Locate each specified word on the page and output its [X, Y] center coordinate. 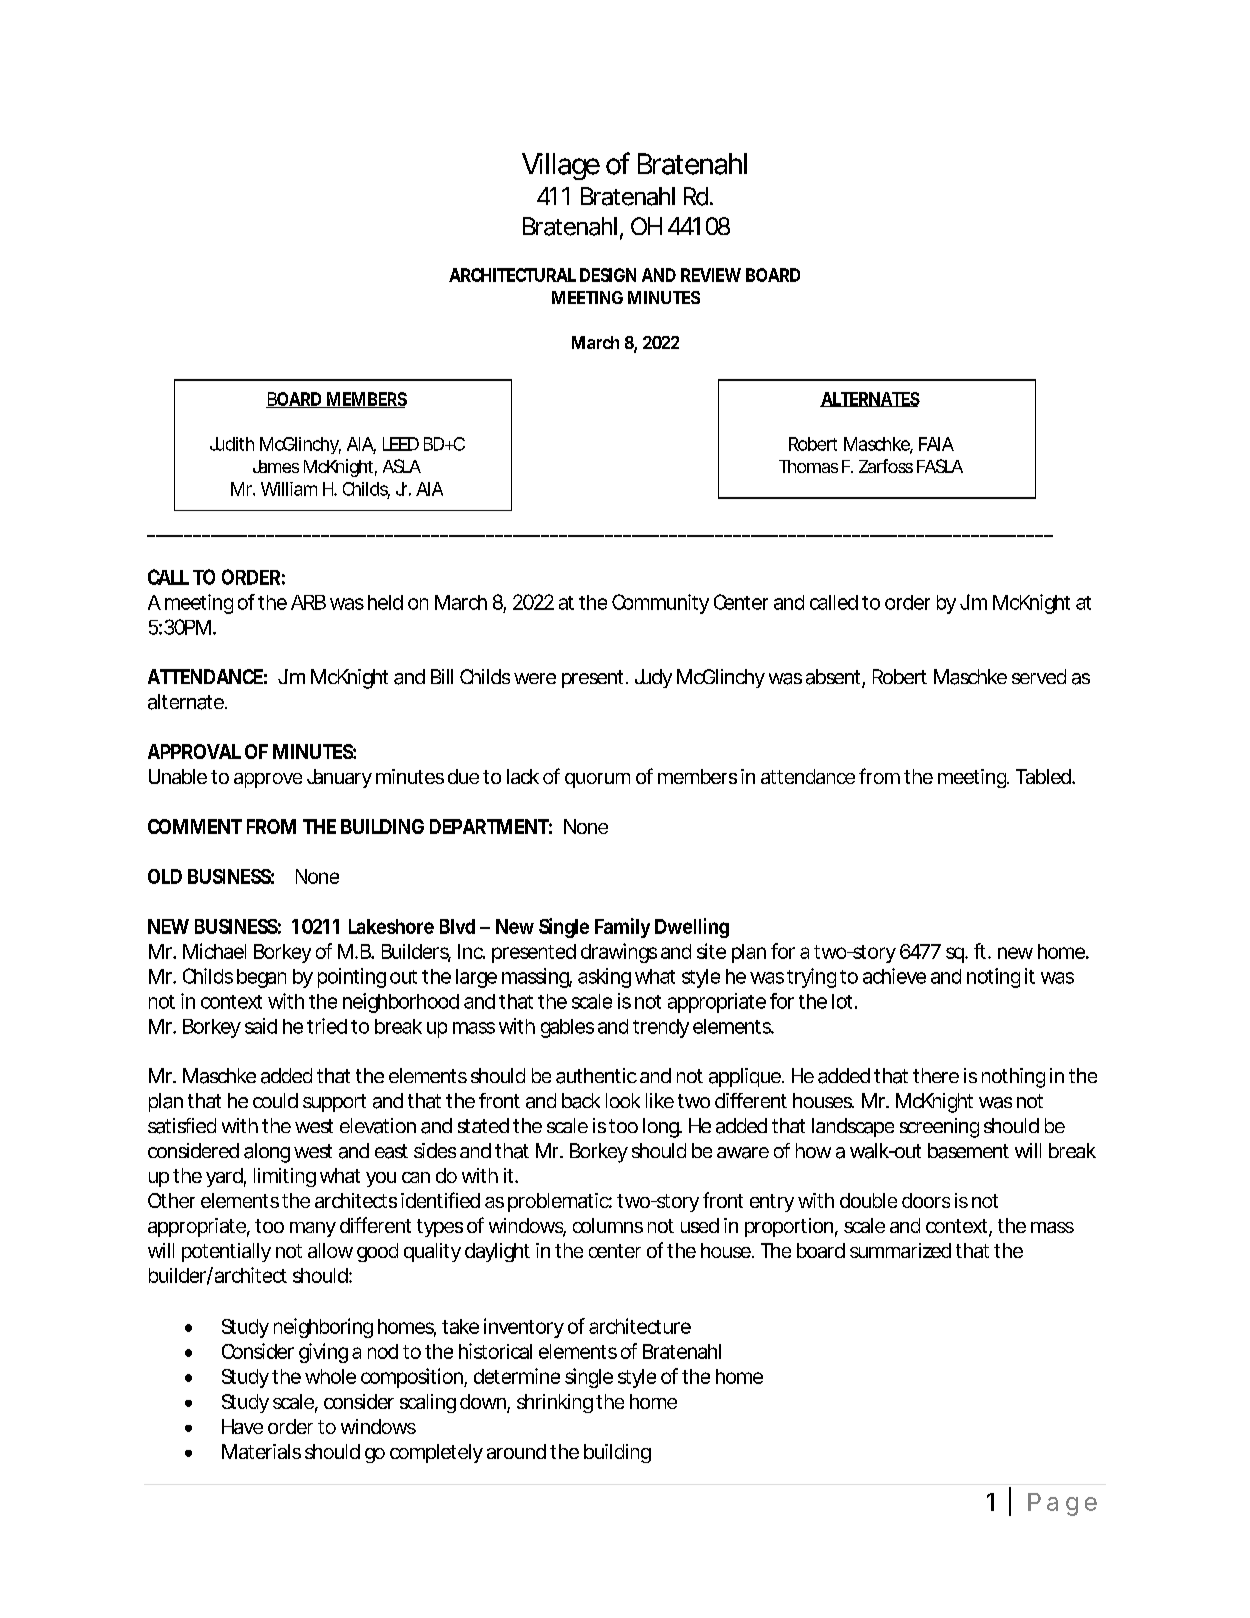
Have [242, 1426]
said [261, 1026]
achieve [894, 976]
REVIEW [711, 275]
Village [561, 166]
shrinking [555, 1403]
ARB [308, 602]
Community [660, 604]
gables [567, 1028]
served [1039, 676]
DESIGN [608, 275]
